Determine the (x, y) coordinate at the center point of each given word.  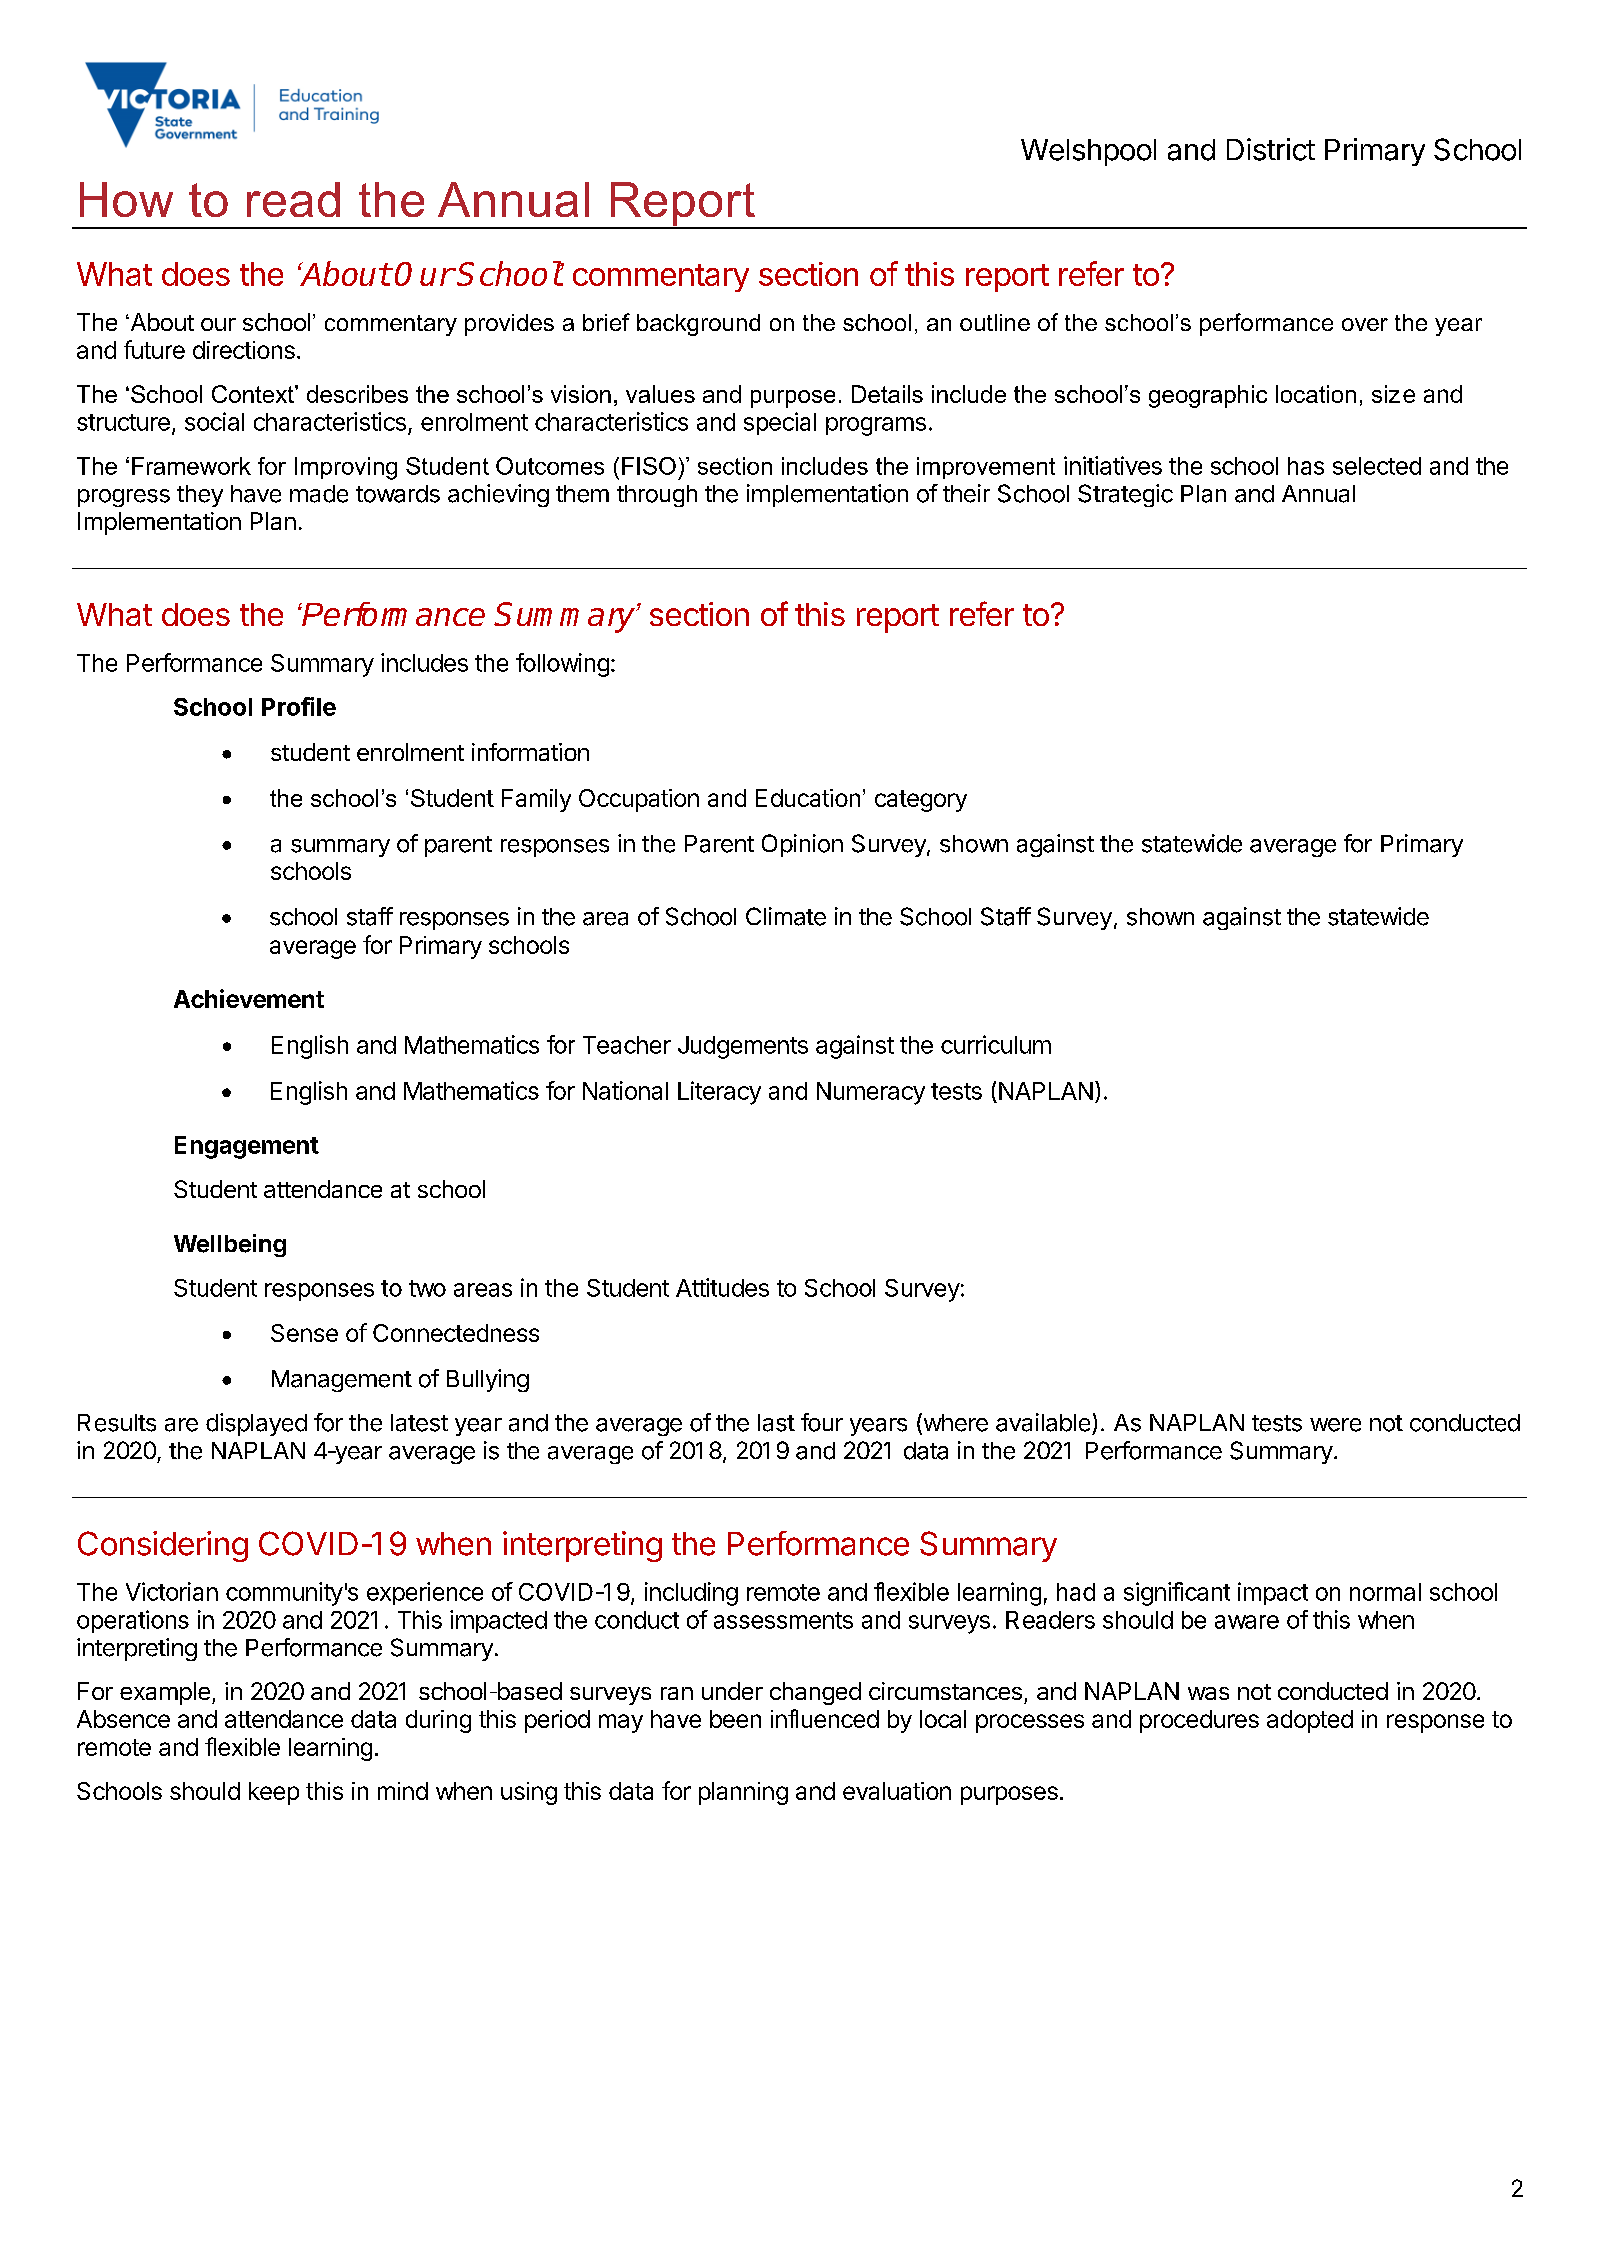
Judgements (743, 1047)
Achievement (249, 998)
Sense (304, 1333)
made (319, 494)
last (776, 1423)
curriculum (996, 1044)
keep (274, 1793)
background (698, 325)
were (1335, 1425)
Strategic (1125, 495)
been (735, 1719)
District (1271, 149)
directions (244, 350)
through (657, 496)
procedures (1199, 1721)
